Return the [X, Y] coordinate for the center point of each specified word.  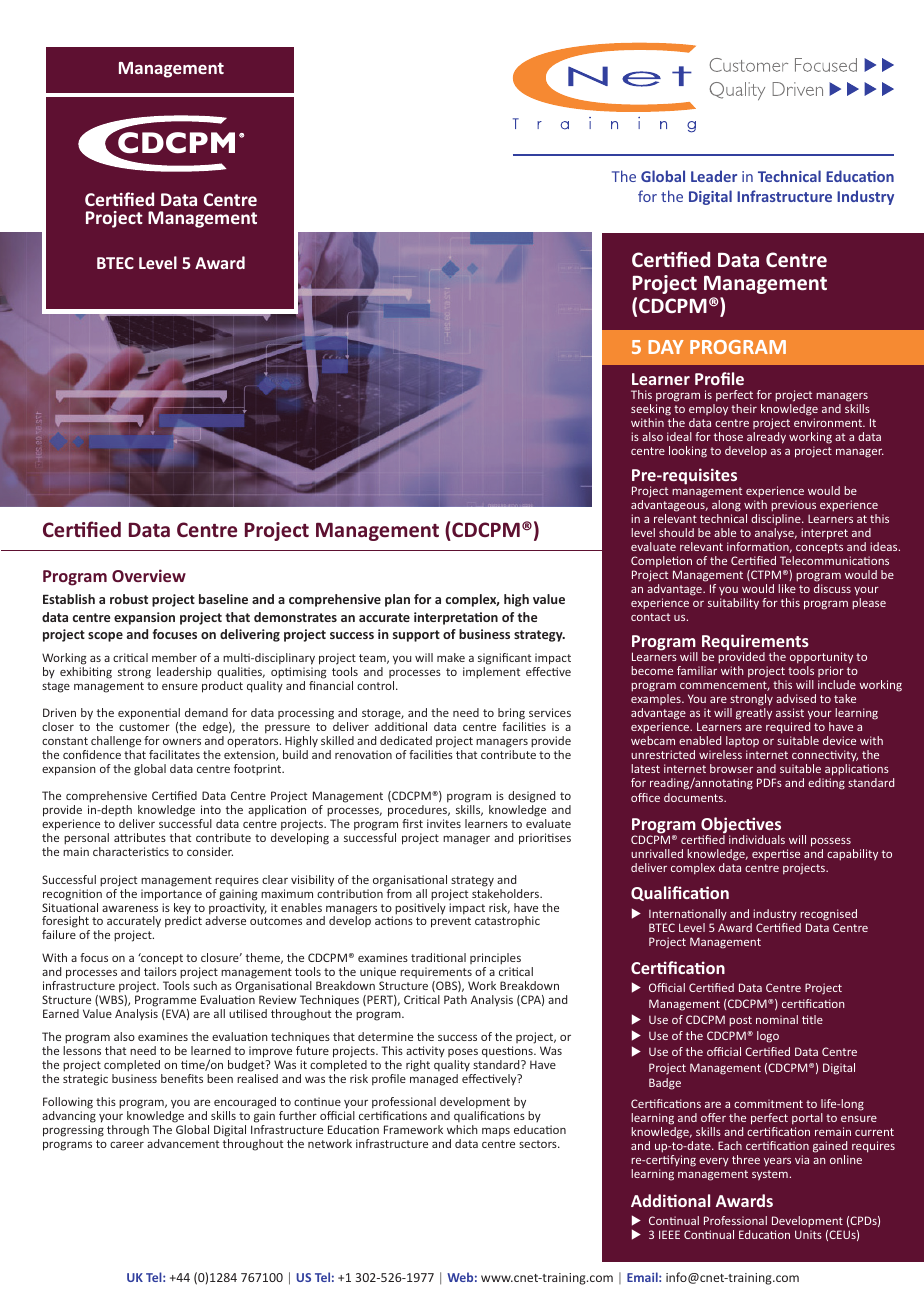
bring [512, 715]
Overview [149, 575]
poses [463, 1053]
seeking [651, 411]
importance [171, 895]
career [127, 1144]
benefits [182, 1078]
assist [790, 712]
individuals [757, 839]
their [744, 408]
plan [397, 600]
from [399, 892]
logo [768, 1037]
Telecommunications [834, 560]
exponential [149, 715]
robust [129, 599]
